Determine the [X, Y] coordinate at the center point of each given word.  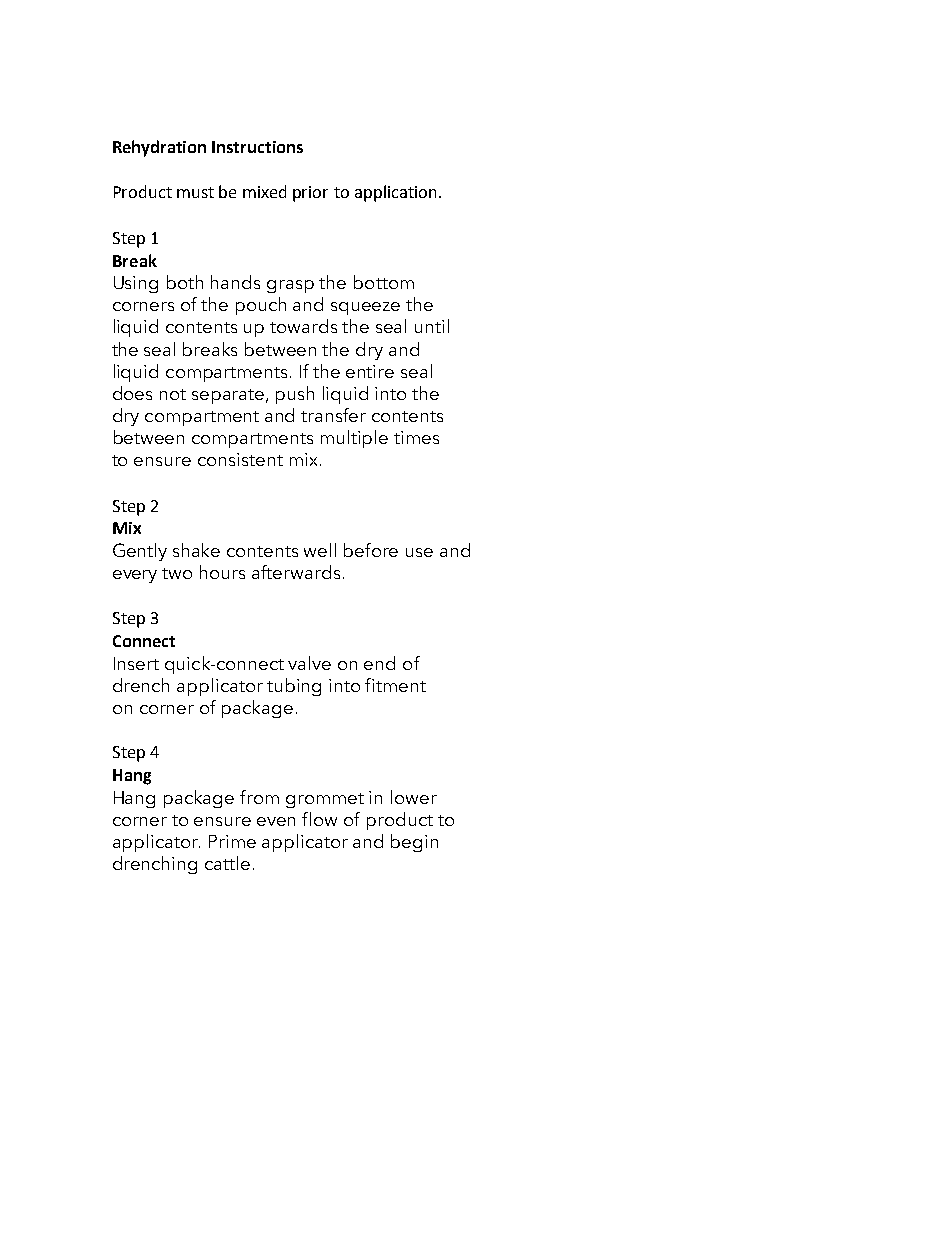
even [276, 821]
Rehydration [159, 148]
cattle [227, 863]
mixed [264, 191]
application [395, 193]
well [320, 550]
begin [414, 843]
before [371, 550]
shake [196, 550]
